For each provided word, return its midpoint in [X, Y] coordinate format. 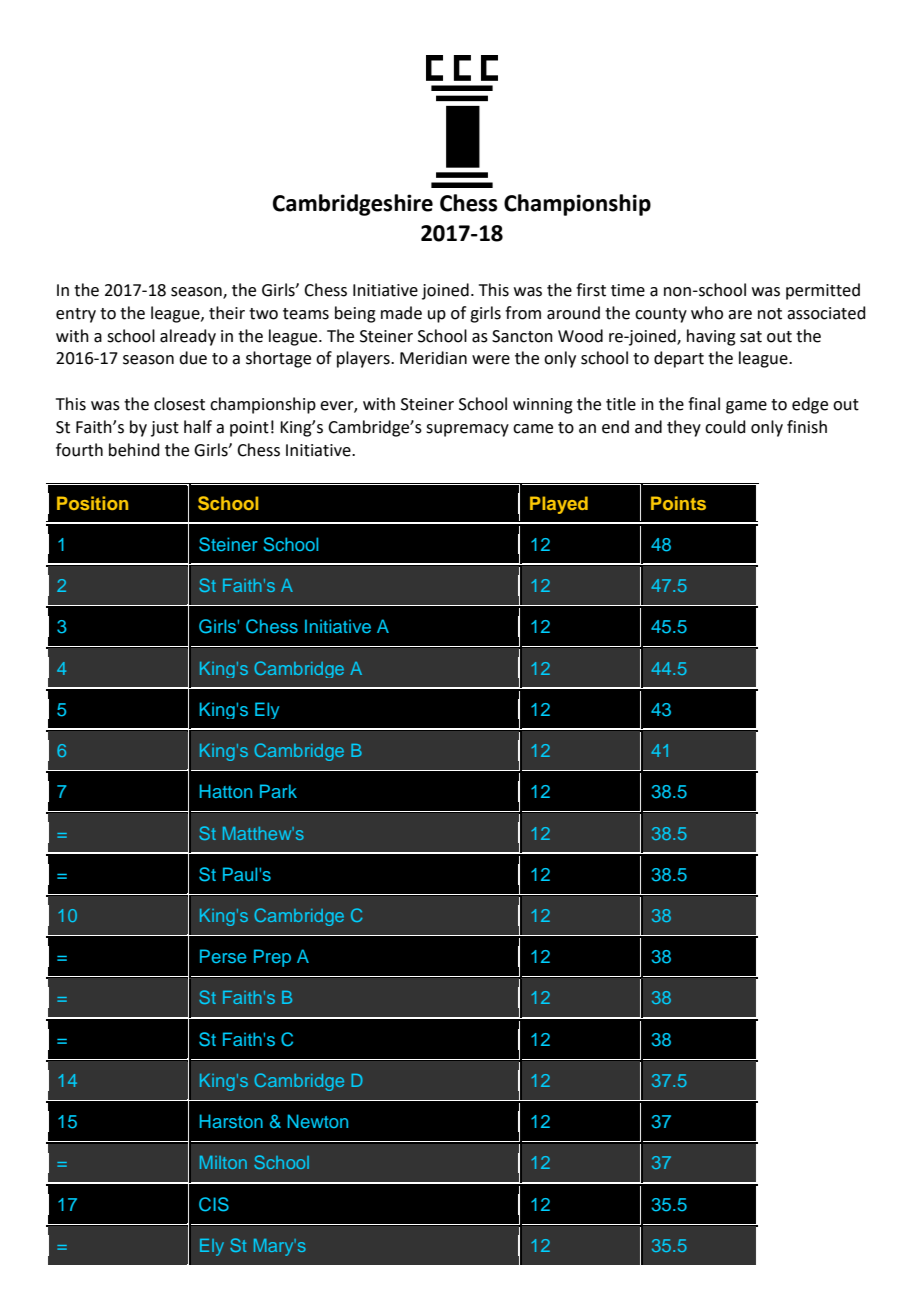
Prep [272, 958]
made [401, 313]
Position [92, 503]
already [188, 337]
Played [559, 505]
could [725, 427]
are [740, 315]
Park [278, 791]
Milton [223, 1162]
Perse [223, 956]
